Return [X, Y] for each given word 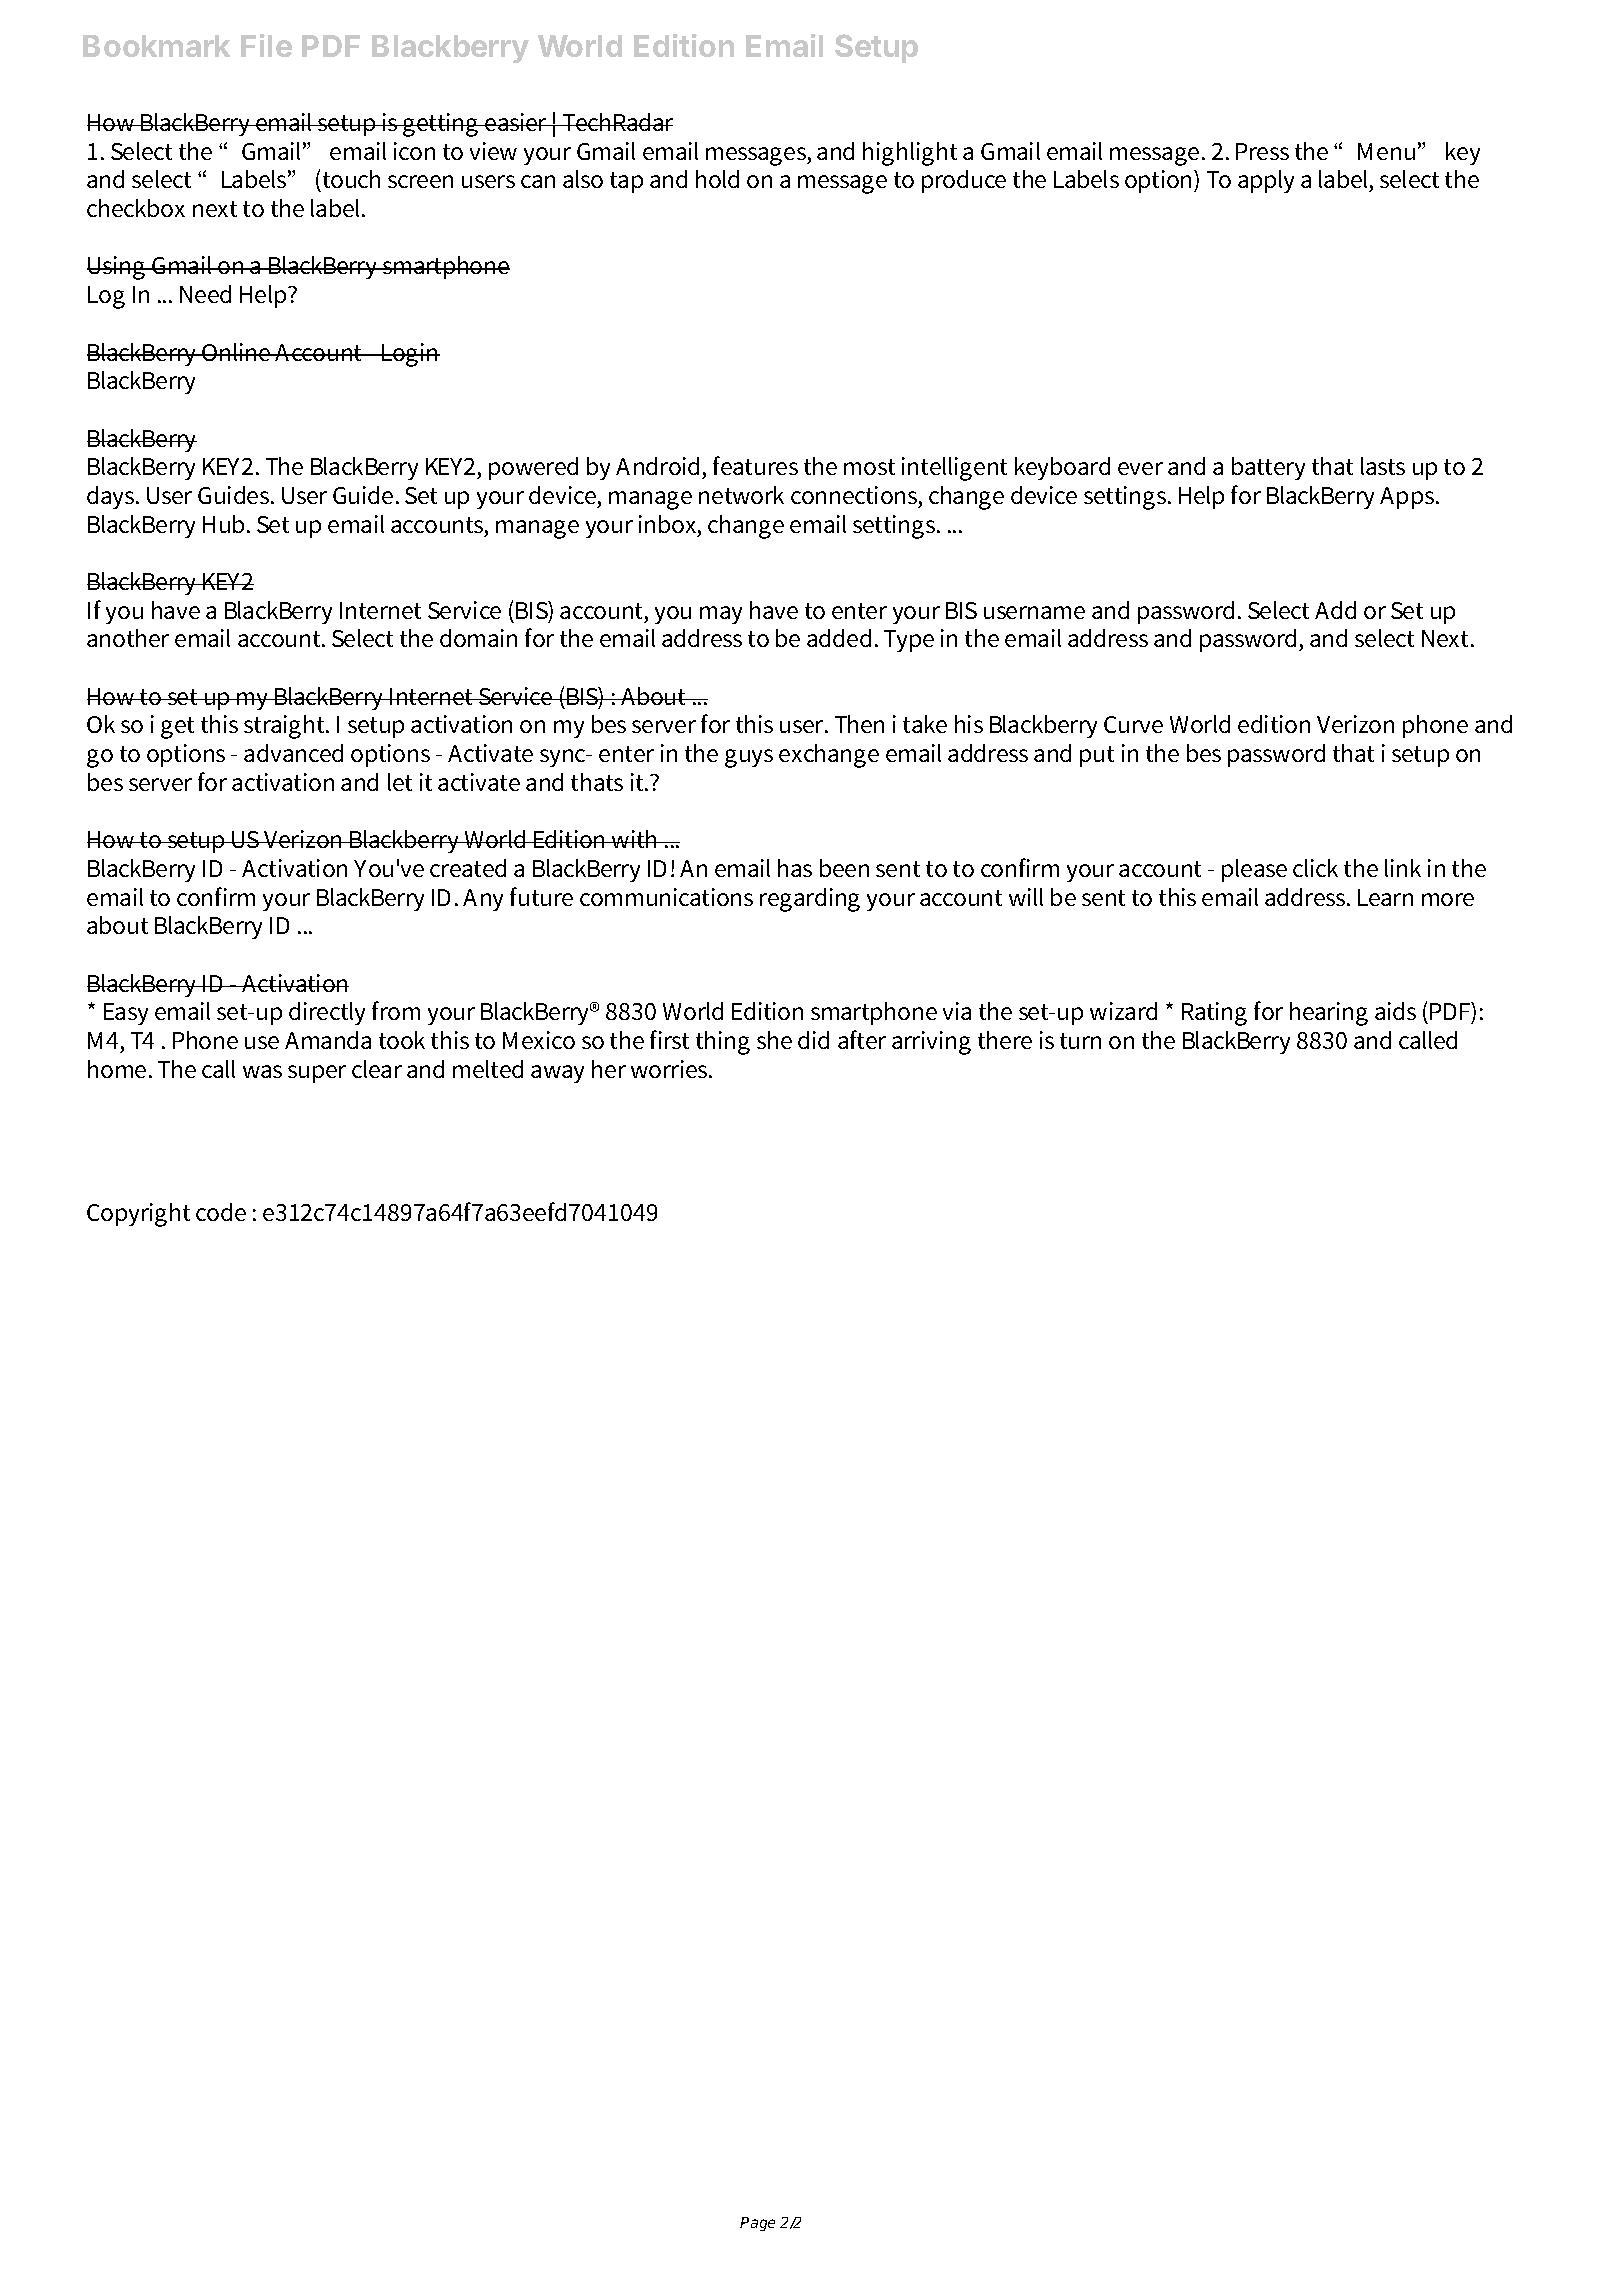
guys [749, 758]
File [266, 45]
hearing [1329, 1014]
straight [286, 727]
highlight [910, 154]
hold [717, 179]
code [221, 1212]
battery [1268, 468]
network [741, 495]
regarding [810, 900]
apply [1266, 181]
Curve [1133, 724]
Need [205, 294]
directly [327, 1013]
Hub [225, 524]
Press [1262, 151]
